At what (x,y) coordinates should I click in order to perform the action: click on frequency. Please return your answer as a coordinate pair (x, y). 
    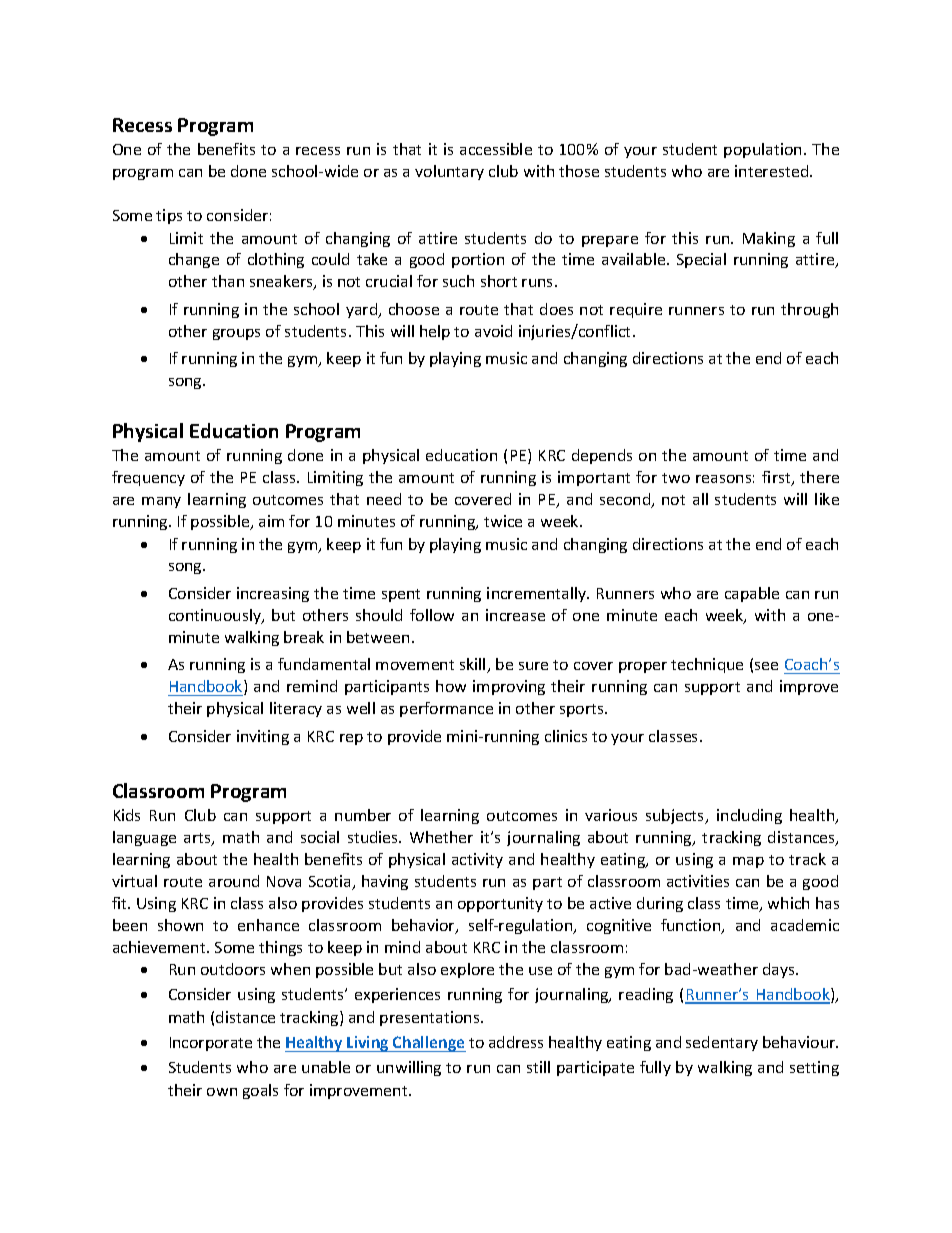
    Looking at the image, I should click on (148, 478).
